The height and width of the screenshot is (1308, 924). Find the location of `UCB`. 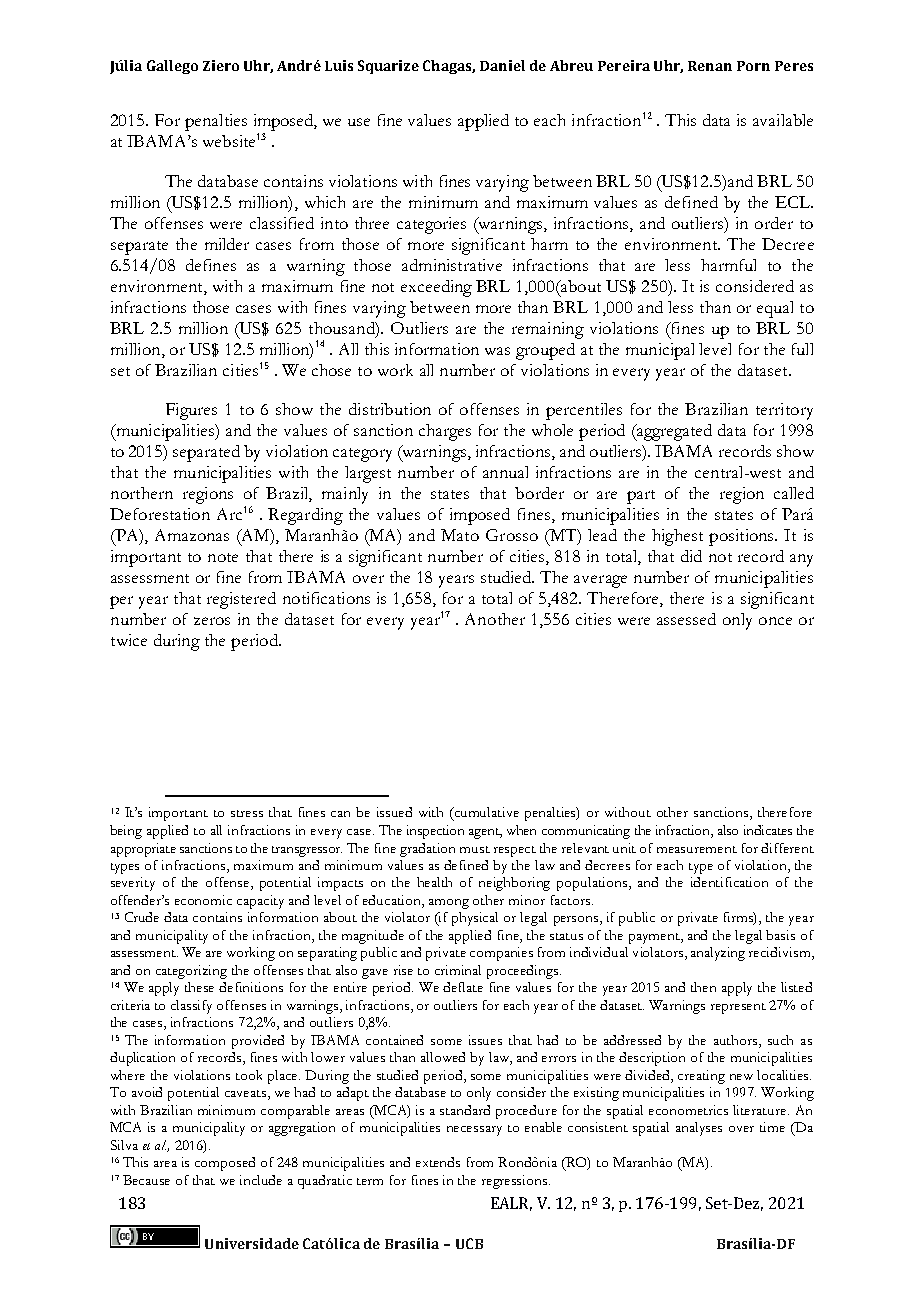

UCB is located at coordinates (469, 1243).
